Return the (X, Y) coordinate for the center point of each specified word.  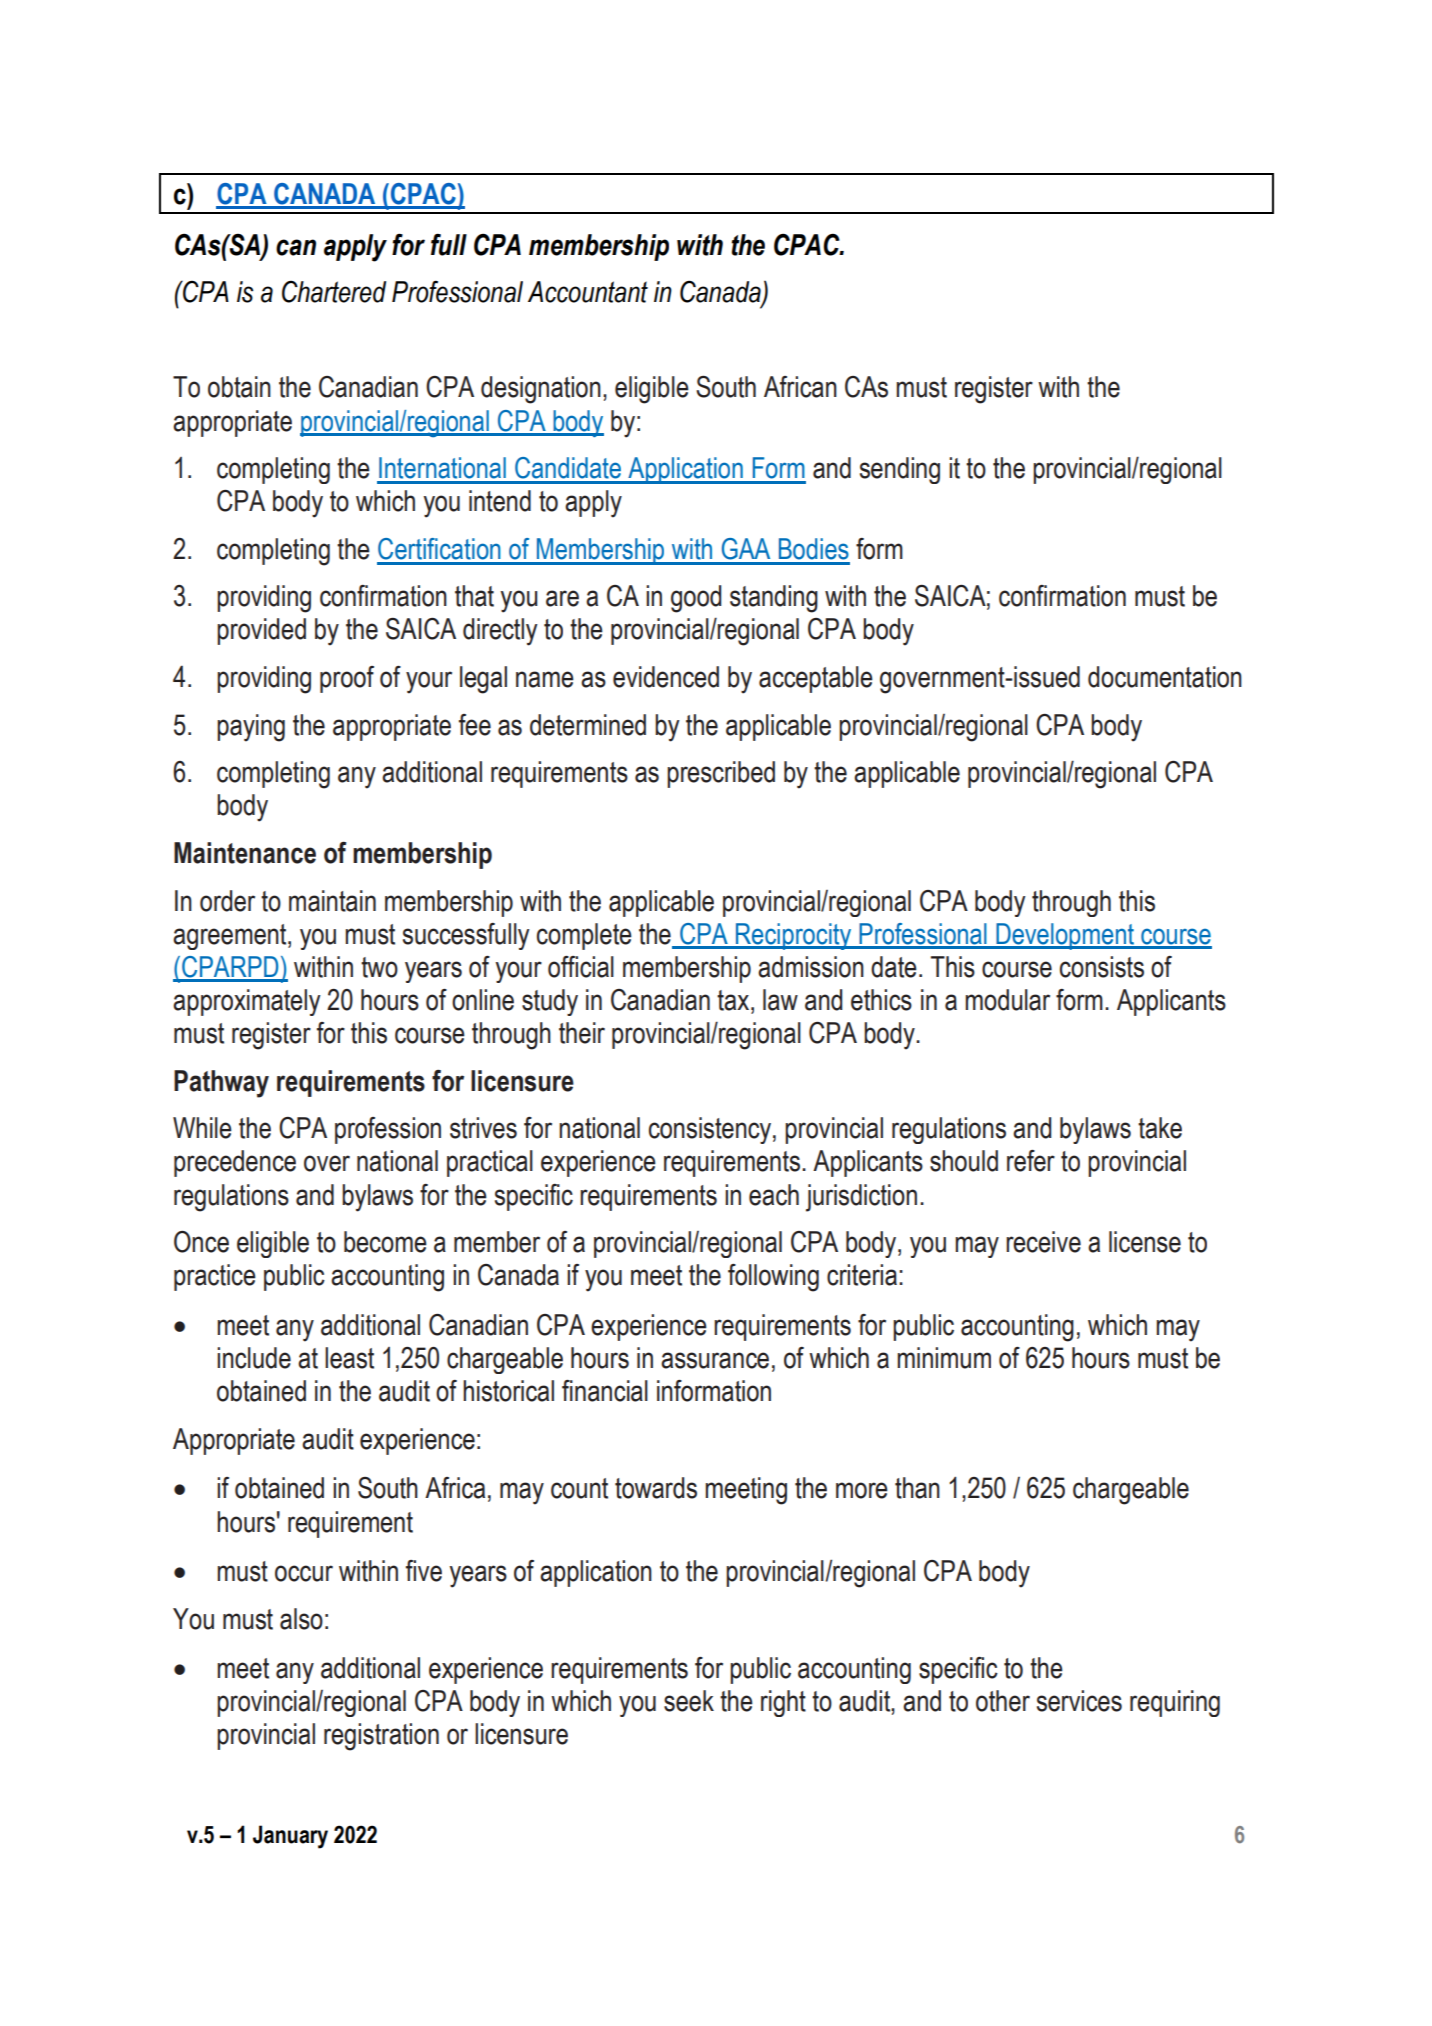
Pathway (221, 1084)
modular (1007, 1000)
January (290, 1837)
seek (689, 1701)
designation (541, 390)
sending (900, 470)
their (582, 1033)
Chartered (334, 292)
